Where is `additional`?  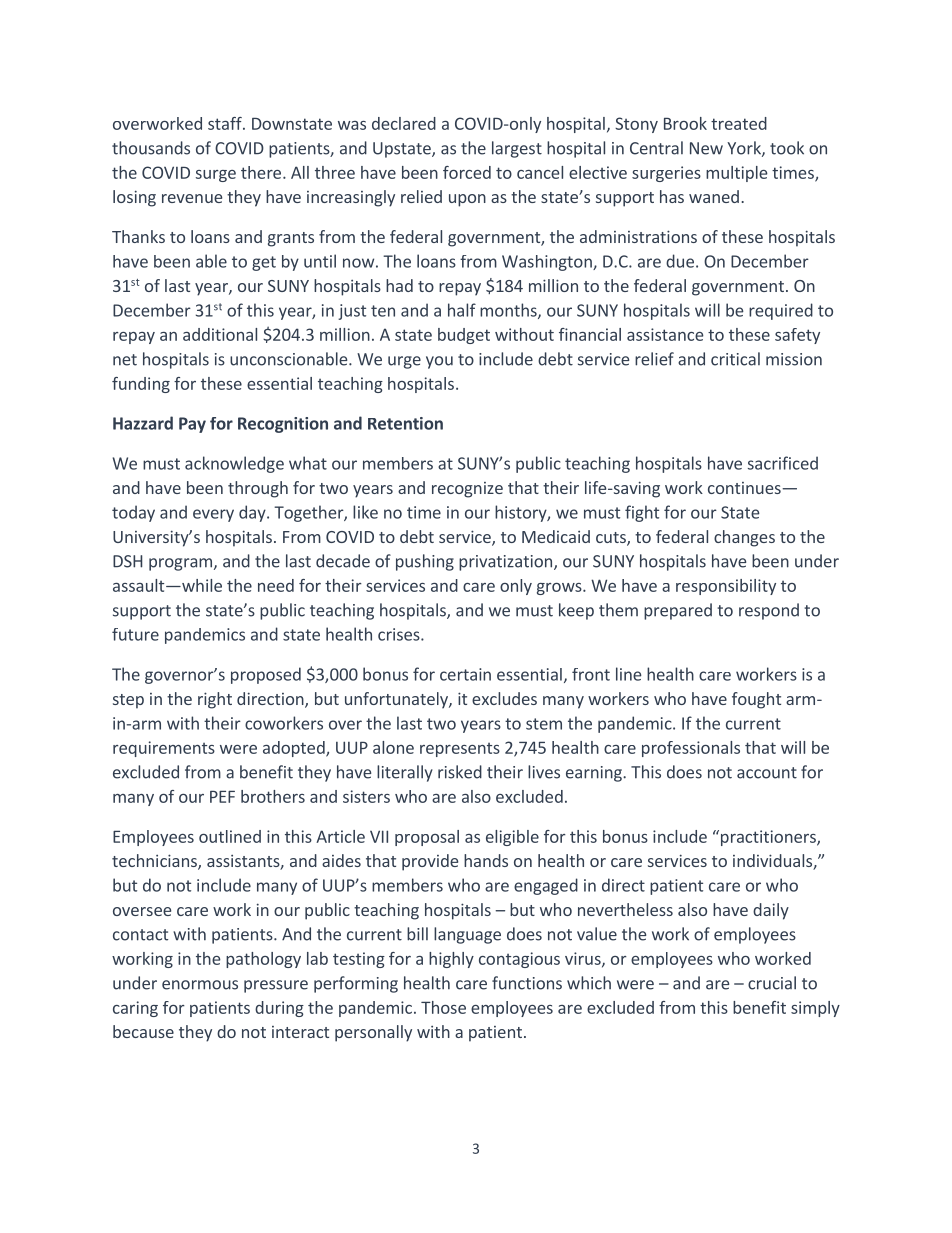 additional is located at coordinates (220, 334).
